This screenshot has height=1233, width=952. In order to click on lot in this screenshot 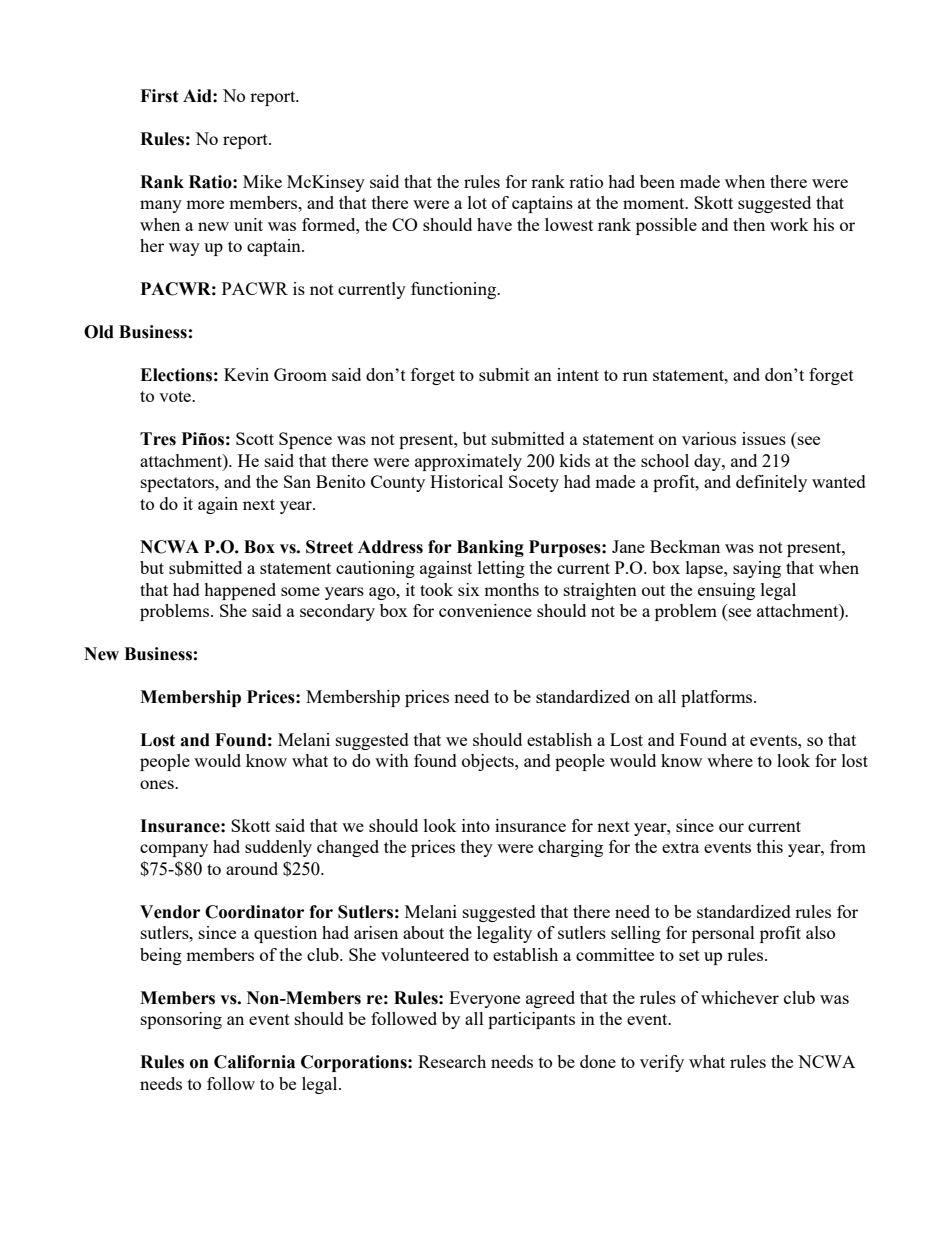, I will do `click(477, 202)`.
